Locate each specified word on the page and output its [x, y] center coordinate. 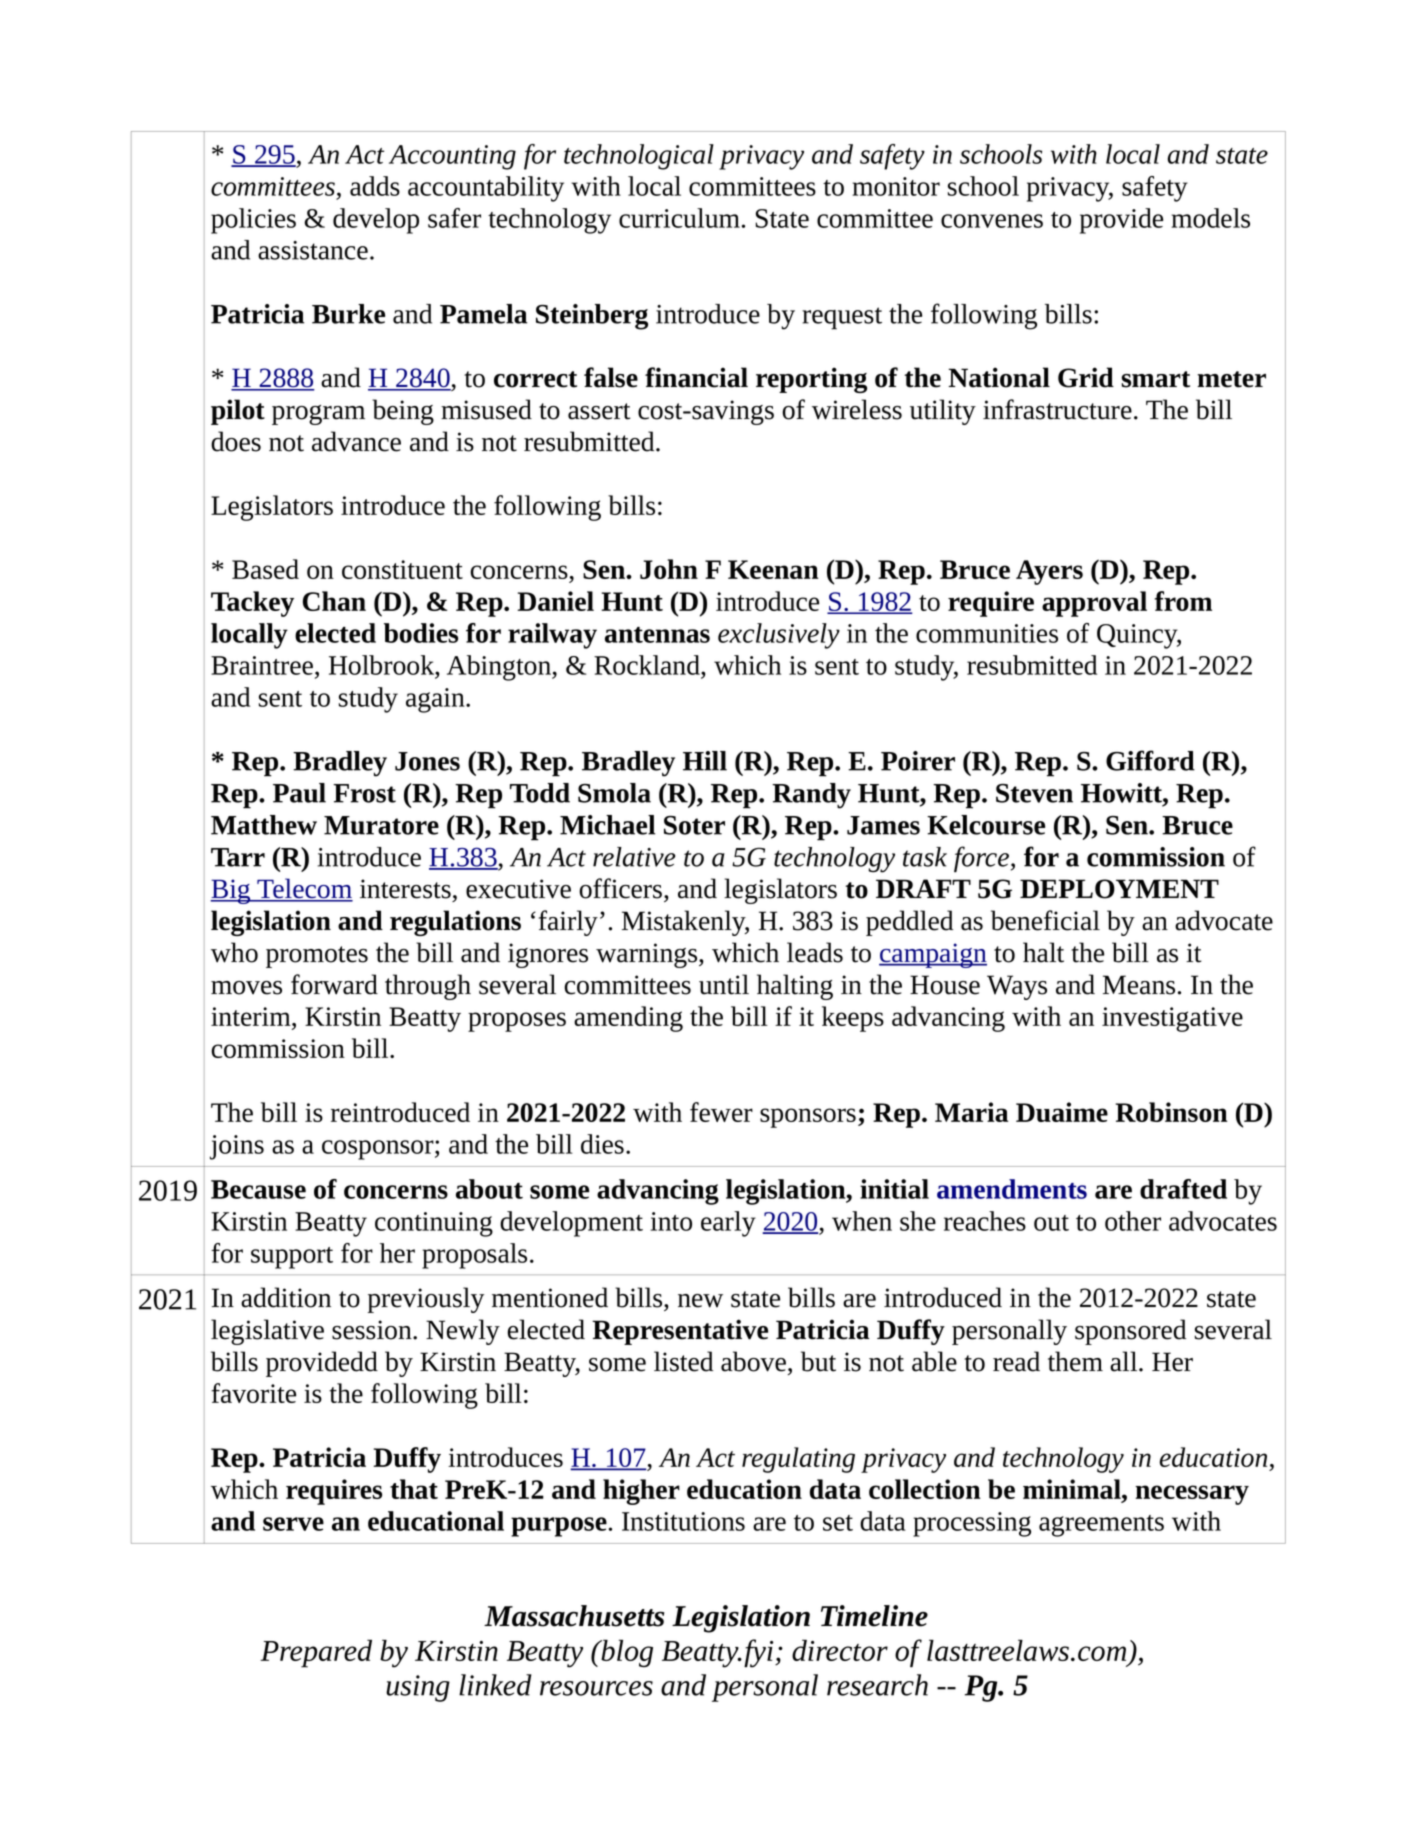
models [1210, 218]
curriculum [679, 218]
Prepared [316, 1653]
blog [626, 1653]
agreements [1101, 1526]
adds [375, 186]
